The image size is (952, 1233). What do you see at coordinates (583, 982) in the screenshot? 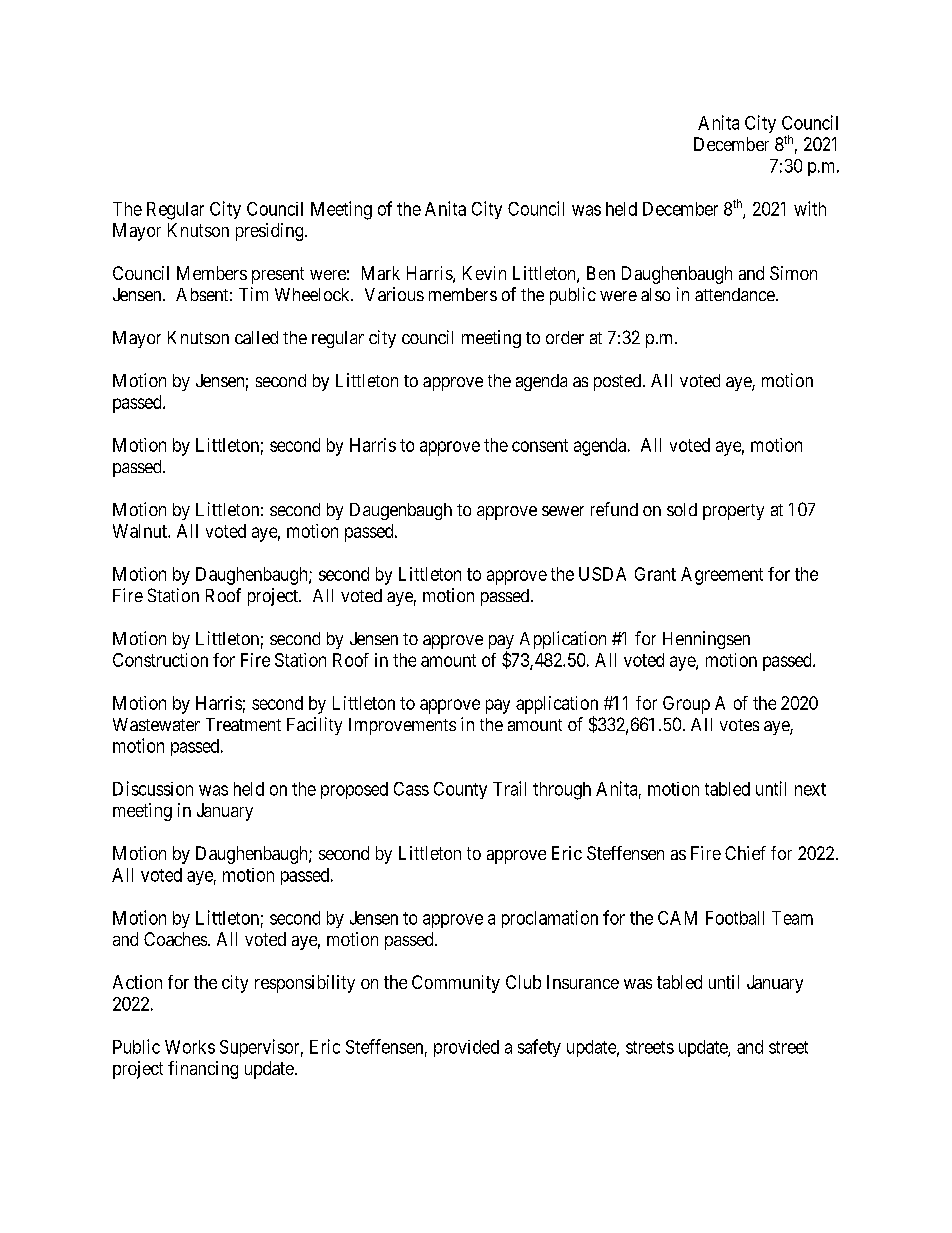
I see `Insurance` at bounding box center [583, 982].
